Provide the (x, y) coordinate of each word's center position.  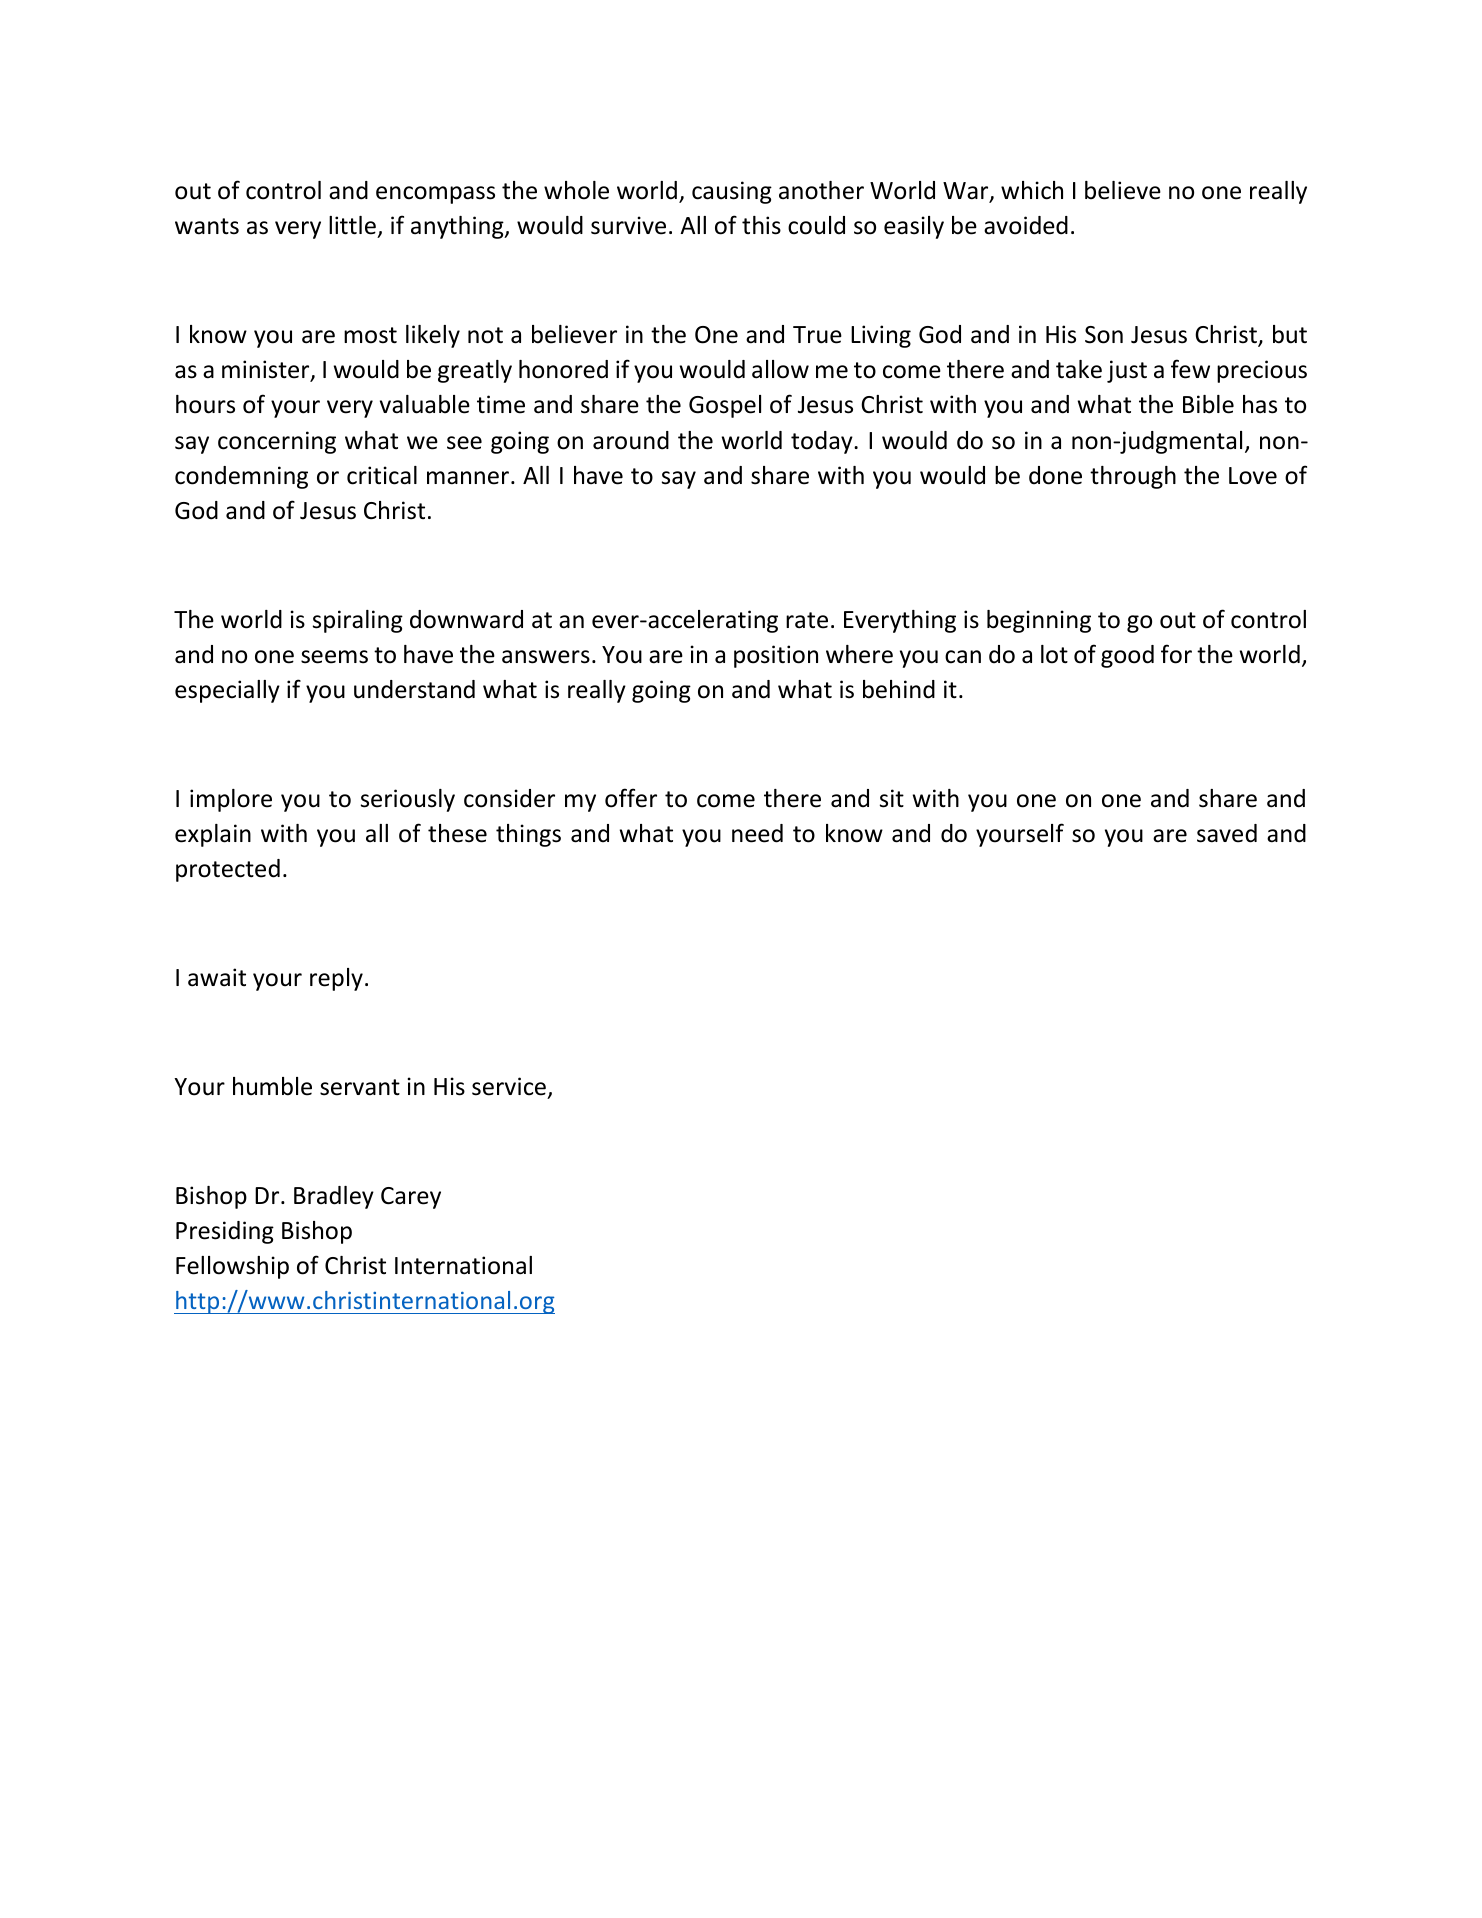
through (1133, 477)
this (761, 225)
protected (228, 870)
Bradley (334, 1197)
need (757, 833)
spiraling (358, 621)
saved (1227, 833)
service (509, 1086)
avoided (1026, 225)
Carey (411, 1198)
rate (807, 620)
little (353, 227)
